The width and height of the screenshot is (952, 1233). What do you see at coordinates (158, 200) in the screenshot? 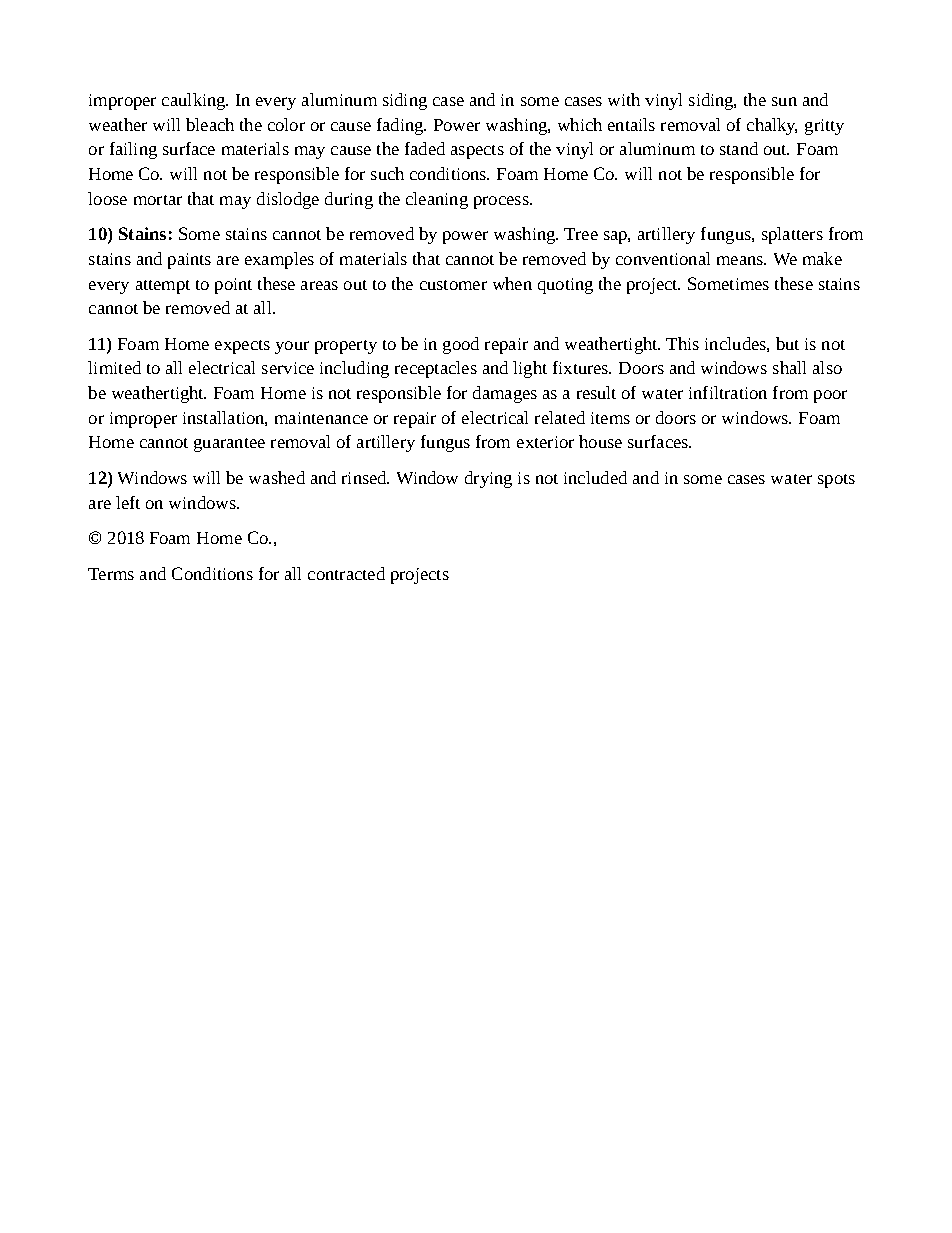
I see `mortar` at bounding box center [158, 200].
